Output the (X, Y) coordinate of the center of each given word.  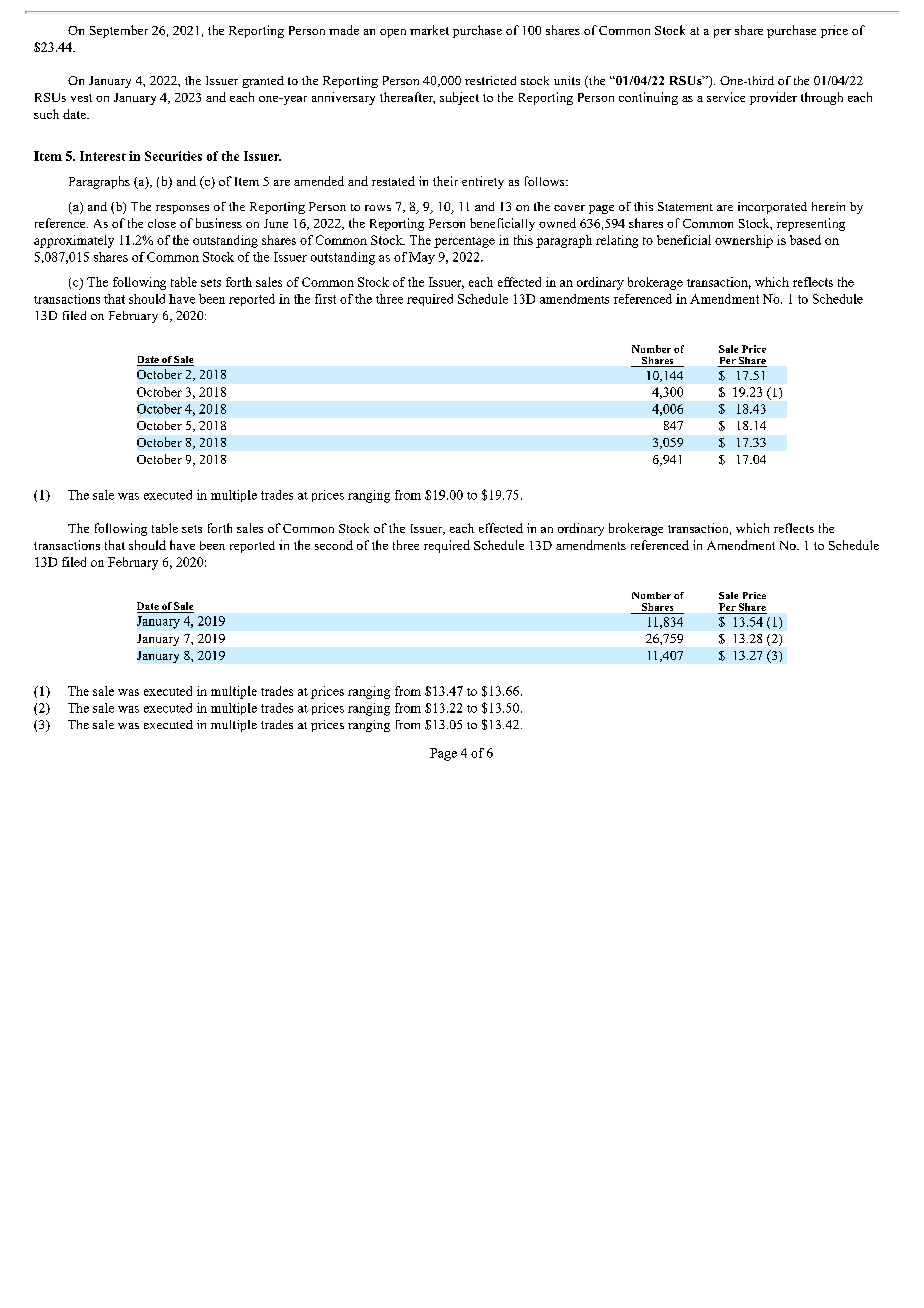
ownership (744, 241)
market (429, 30)
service (726, 97)
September (119, 31)
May (422, 258)
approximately (74, 241)
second (334, 545)
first (325, 299)
